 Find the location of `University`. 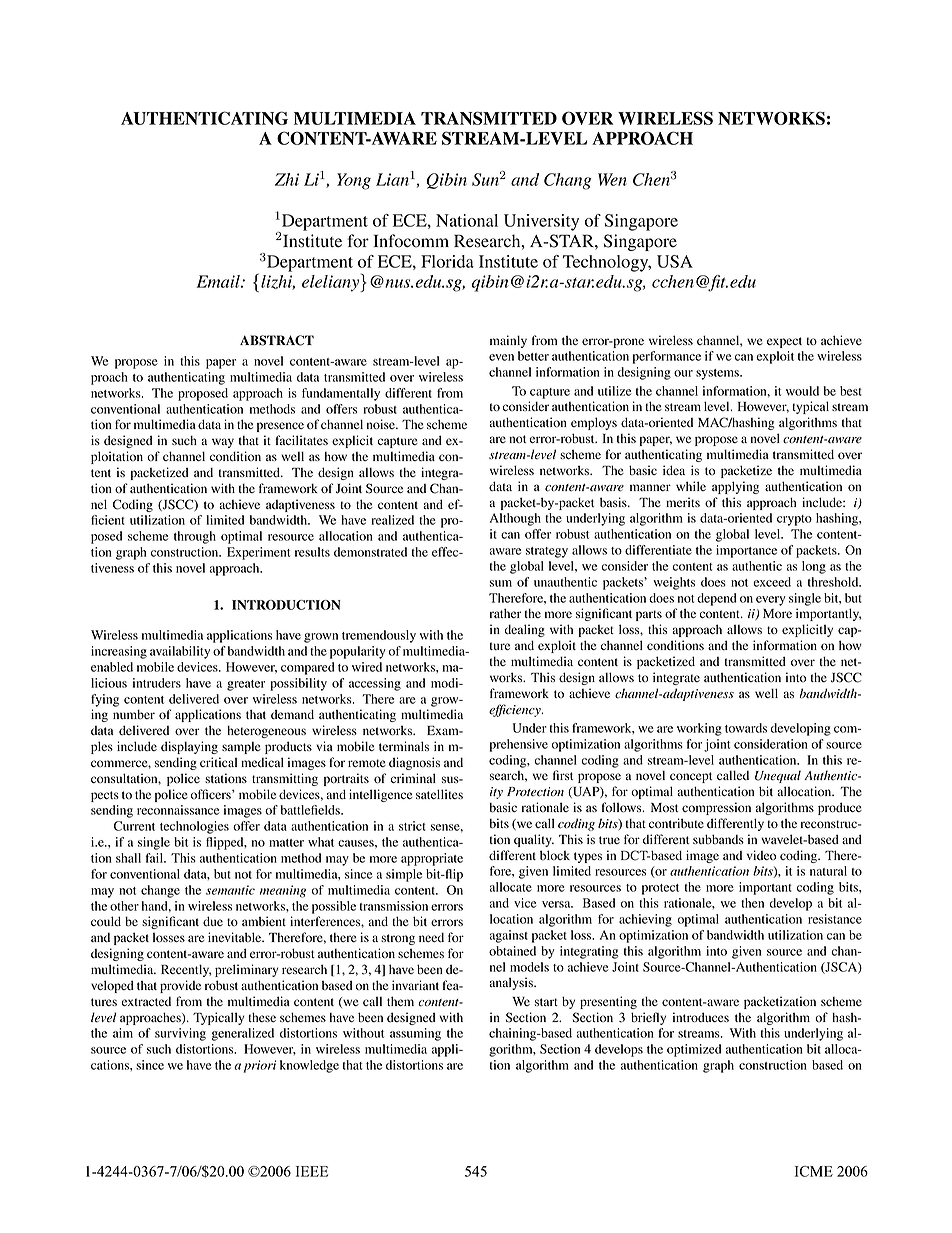

University is located at coordinates (541, 222).
